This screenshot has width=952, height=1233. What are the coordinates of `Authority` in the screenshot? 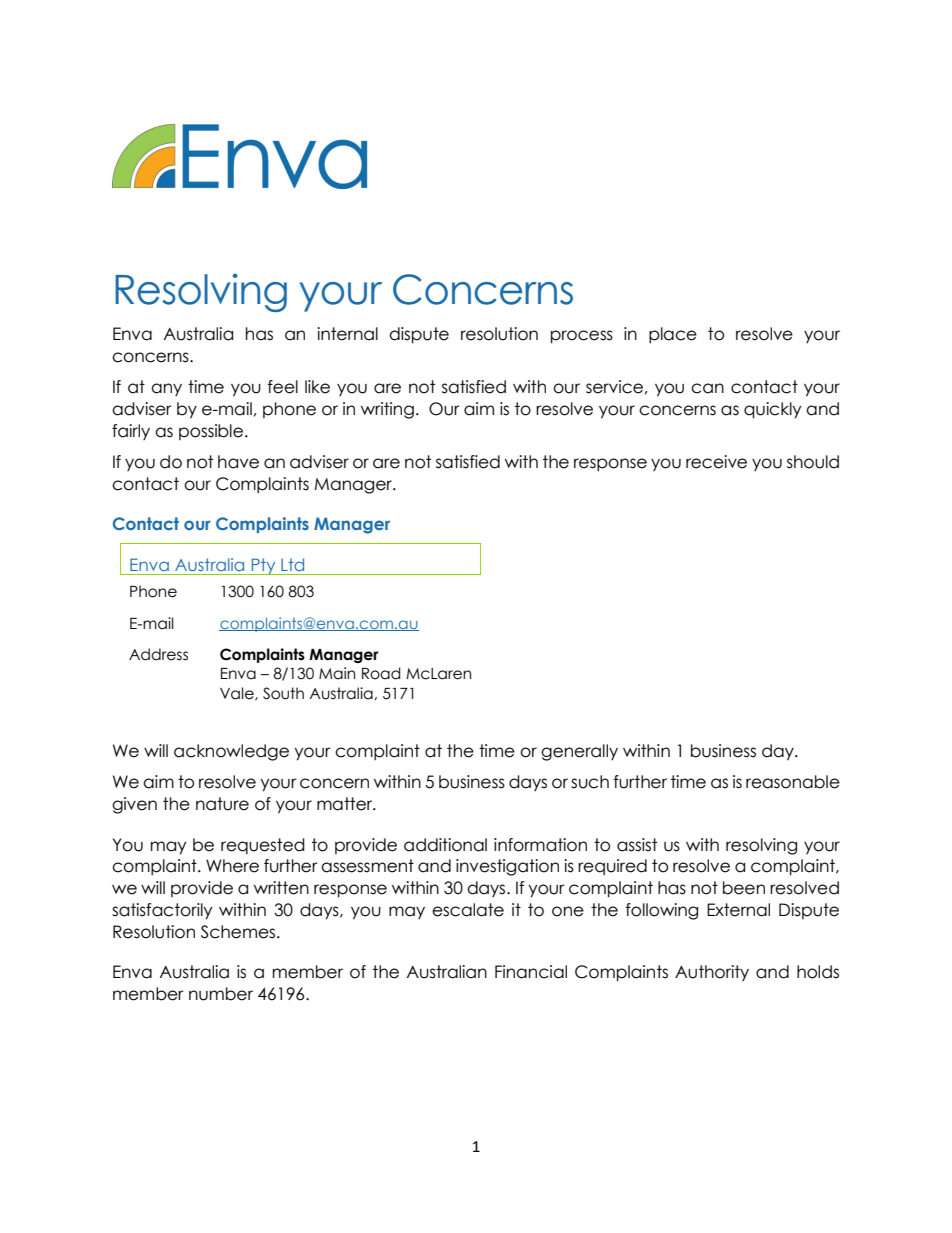 It's located at (712, 973).
